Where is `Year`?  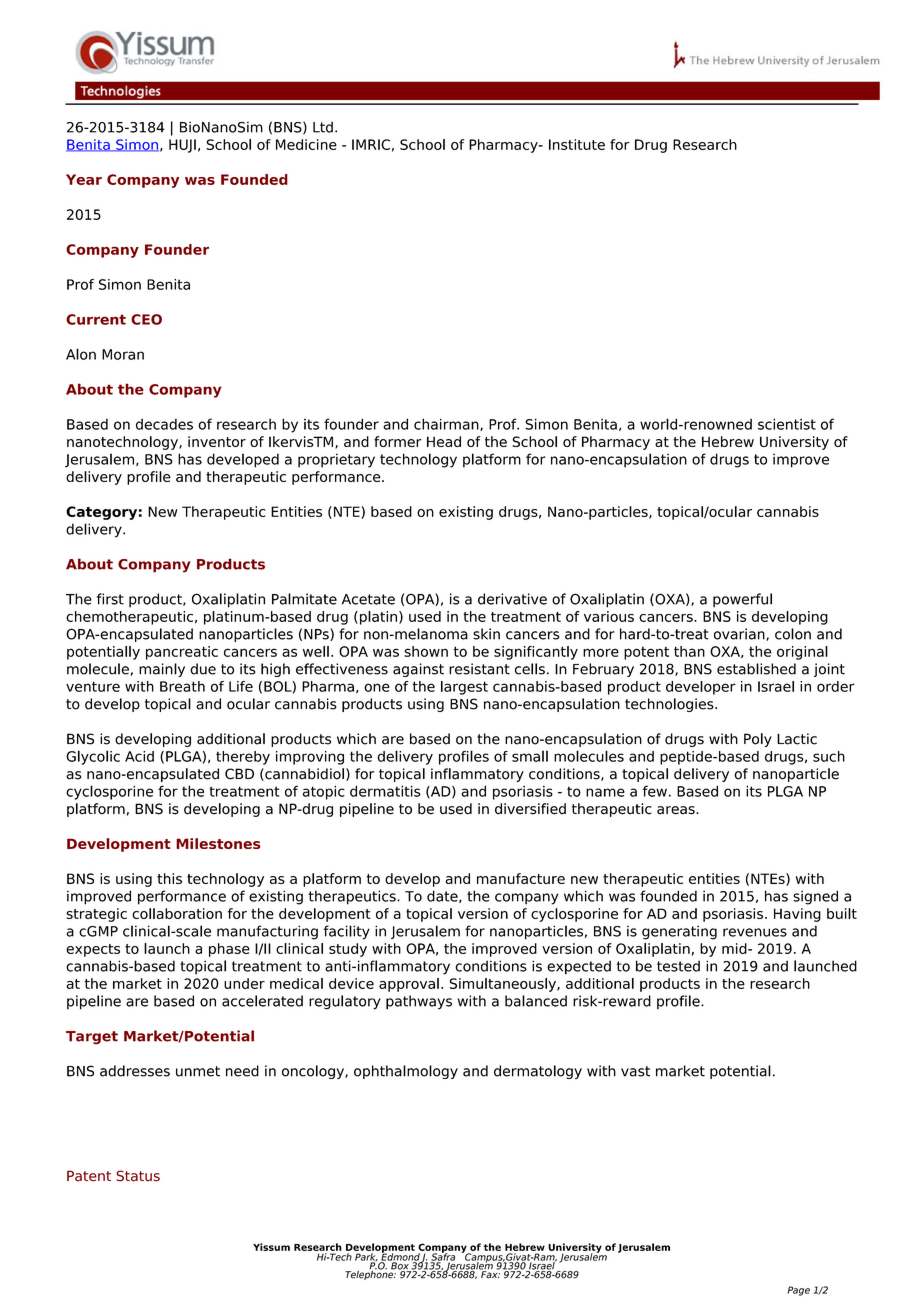
Year is located at coordinates (84, 179).
